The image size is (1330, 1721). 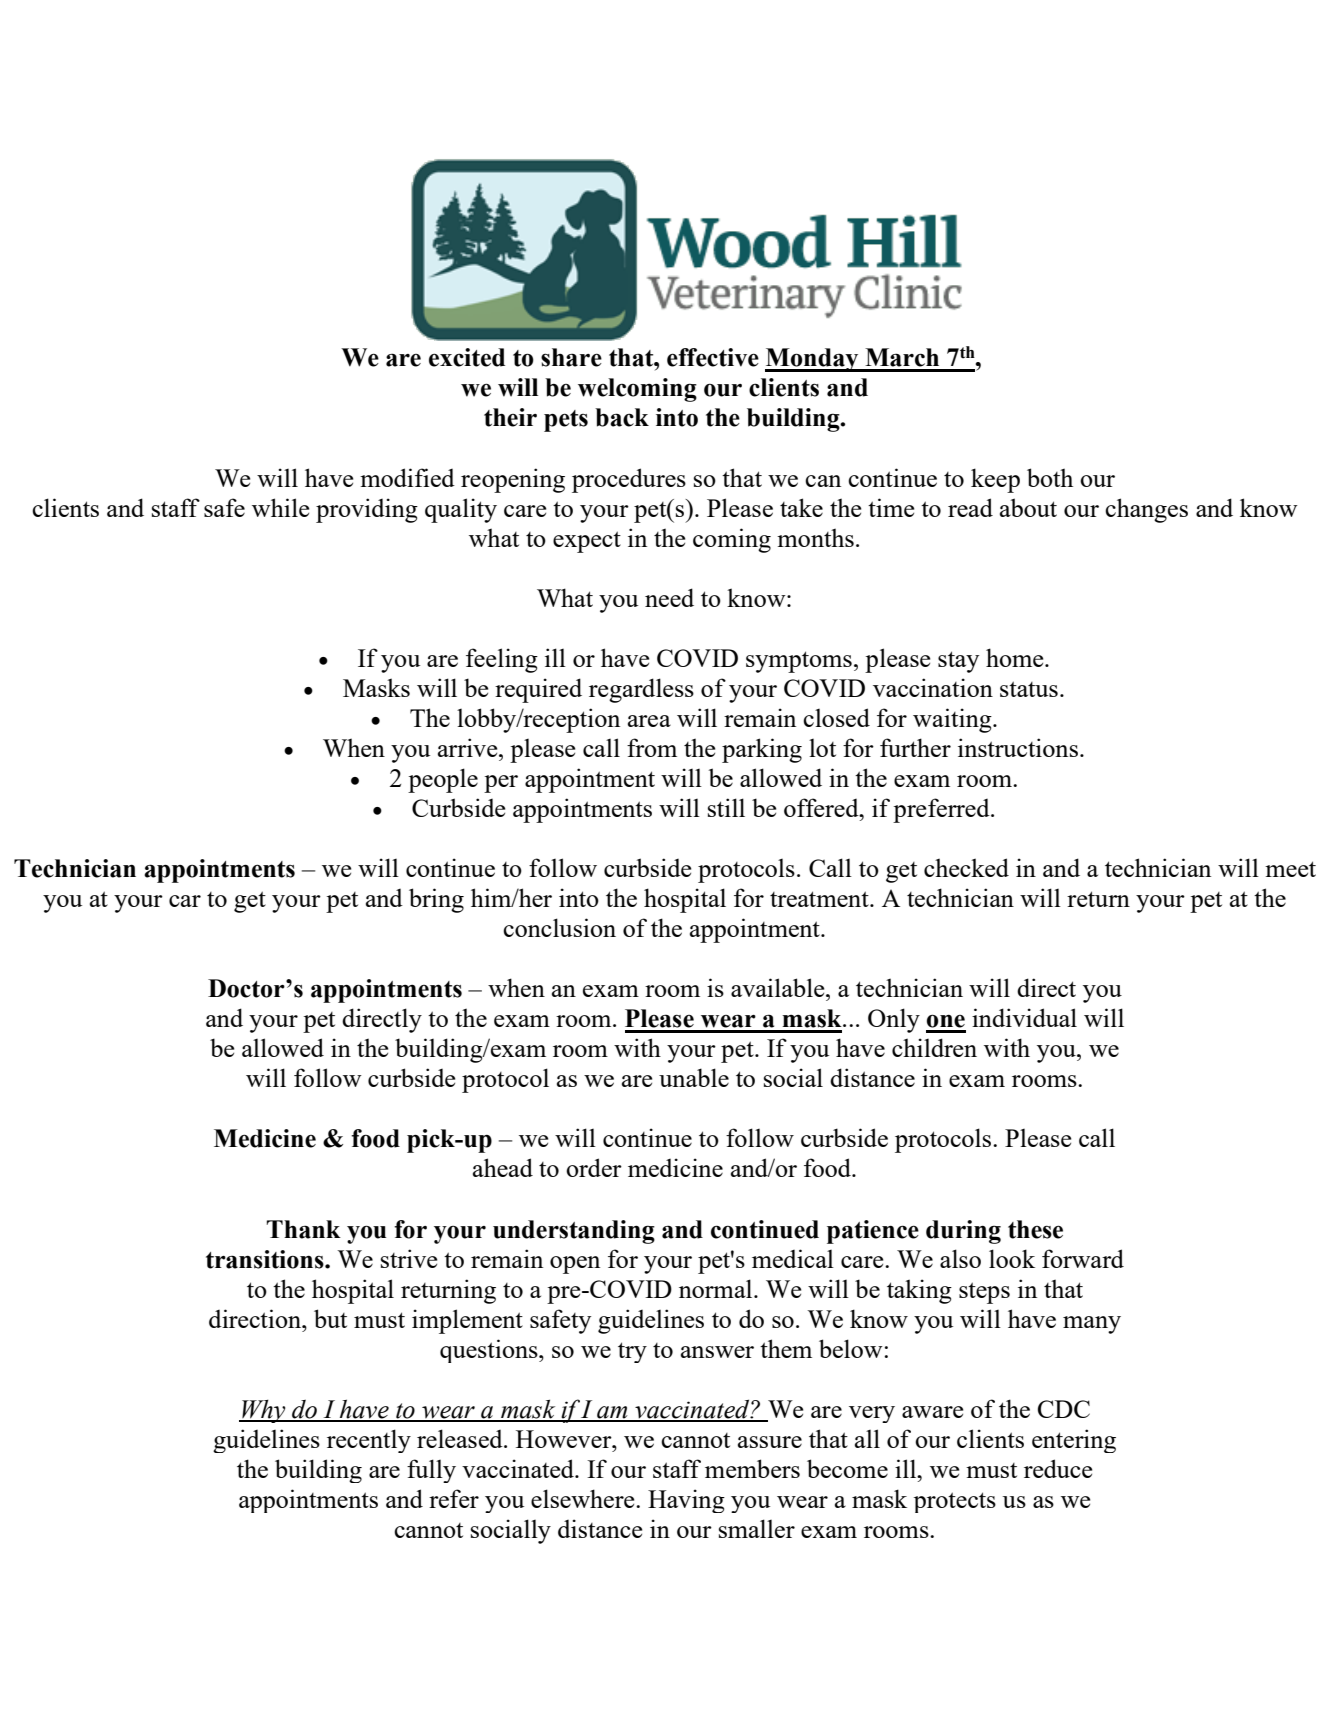 I want to click on unable, so click(x=694, y=1077).
